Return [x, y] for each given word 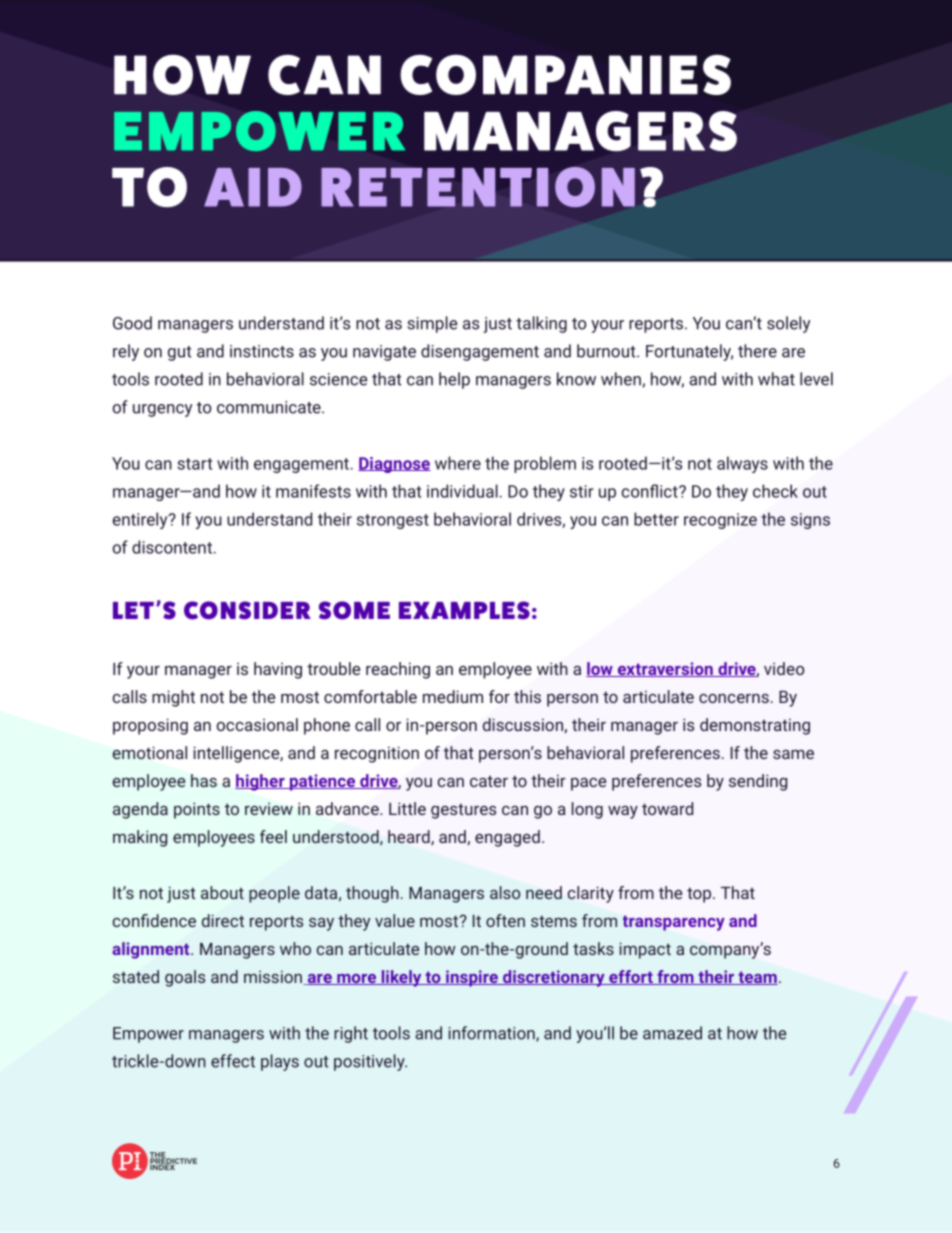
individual [462, 491]
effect [233, 1061]
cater [489, 781]
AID [253, 187]
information [493, 1034]
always [742, 464]
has [204, 780]
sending [758, 782]
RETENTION [478, 187]
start [194, 464]
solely [788, 324]
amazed [672, 1033]
